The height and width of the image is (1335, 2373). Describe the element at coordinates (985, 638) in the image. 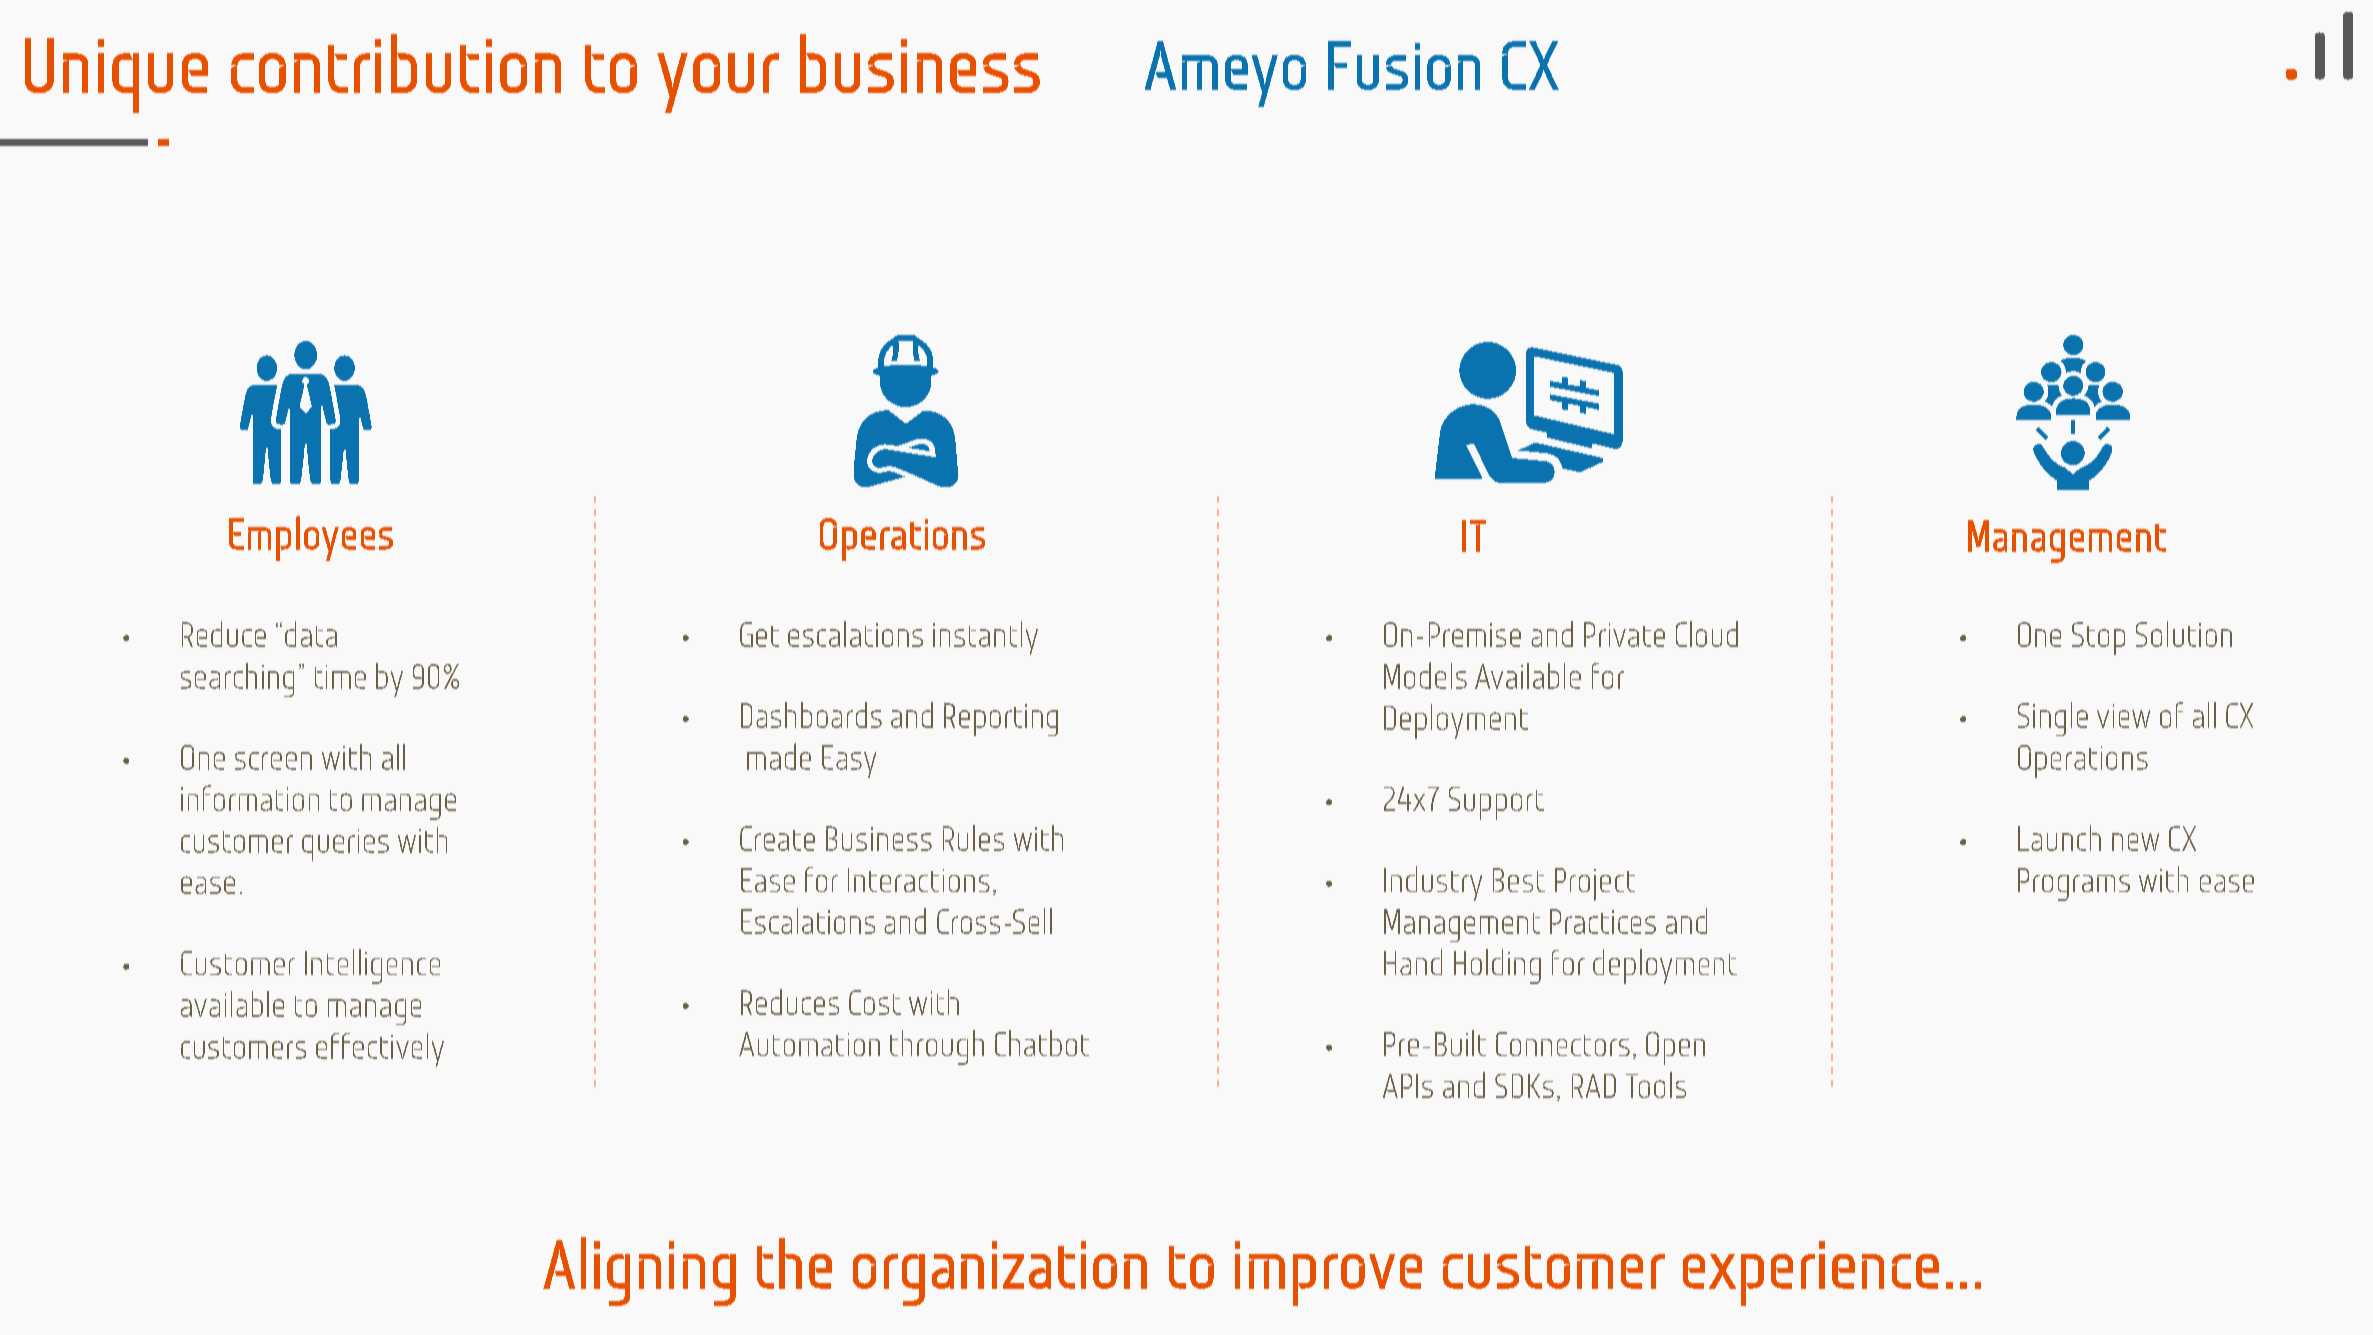

I see `instantly` at that location.
